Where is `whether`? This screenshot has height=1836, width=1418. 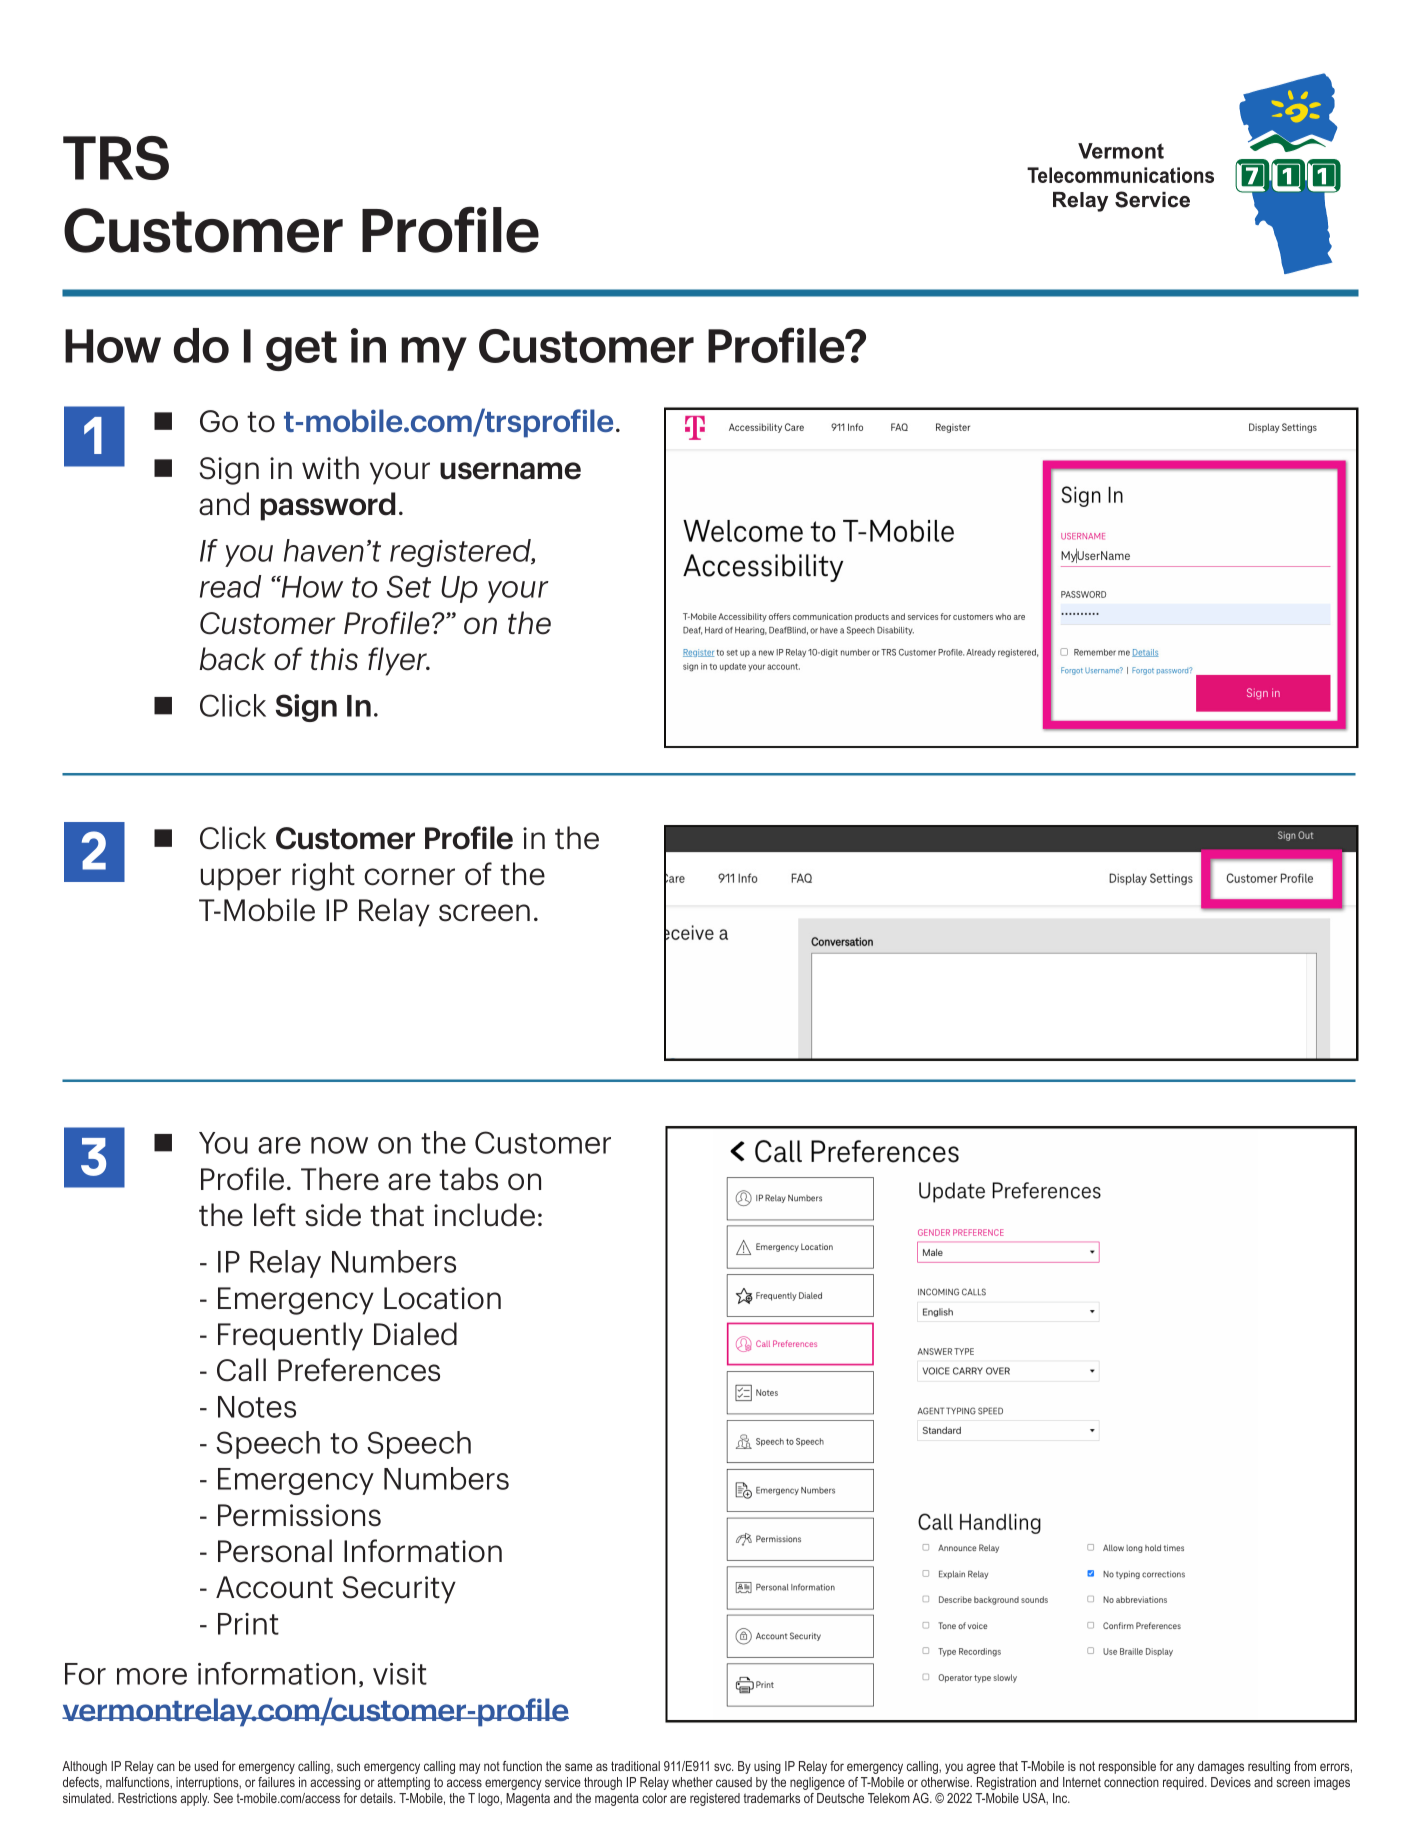
whether is located at coordinates (692, 1782).
